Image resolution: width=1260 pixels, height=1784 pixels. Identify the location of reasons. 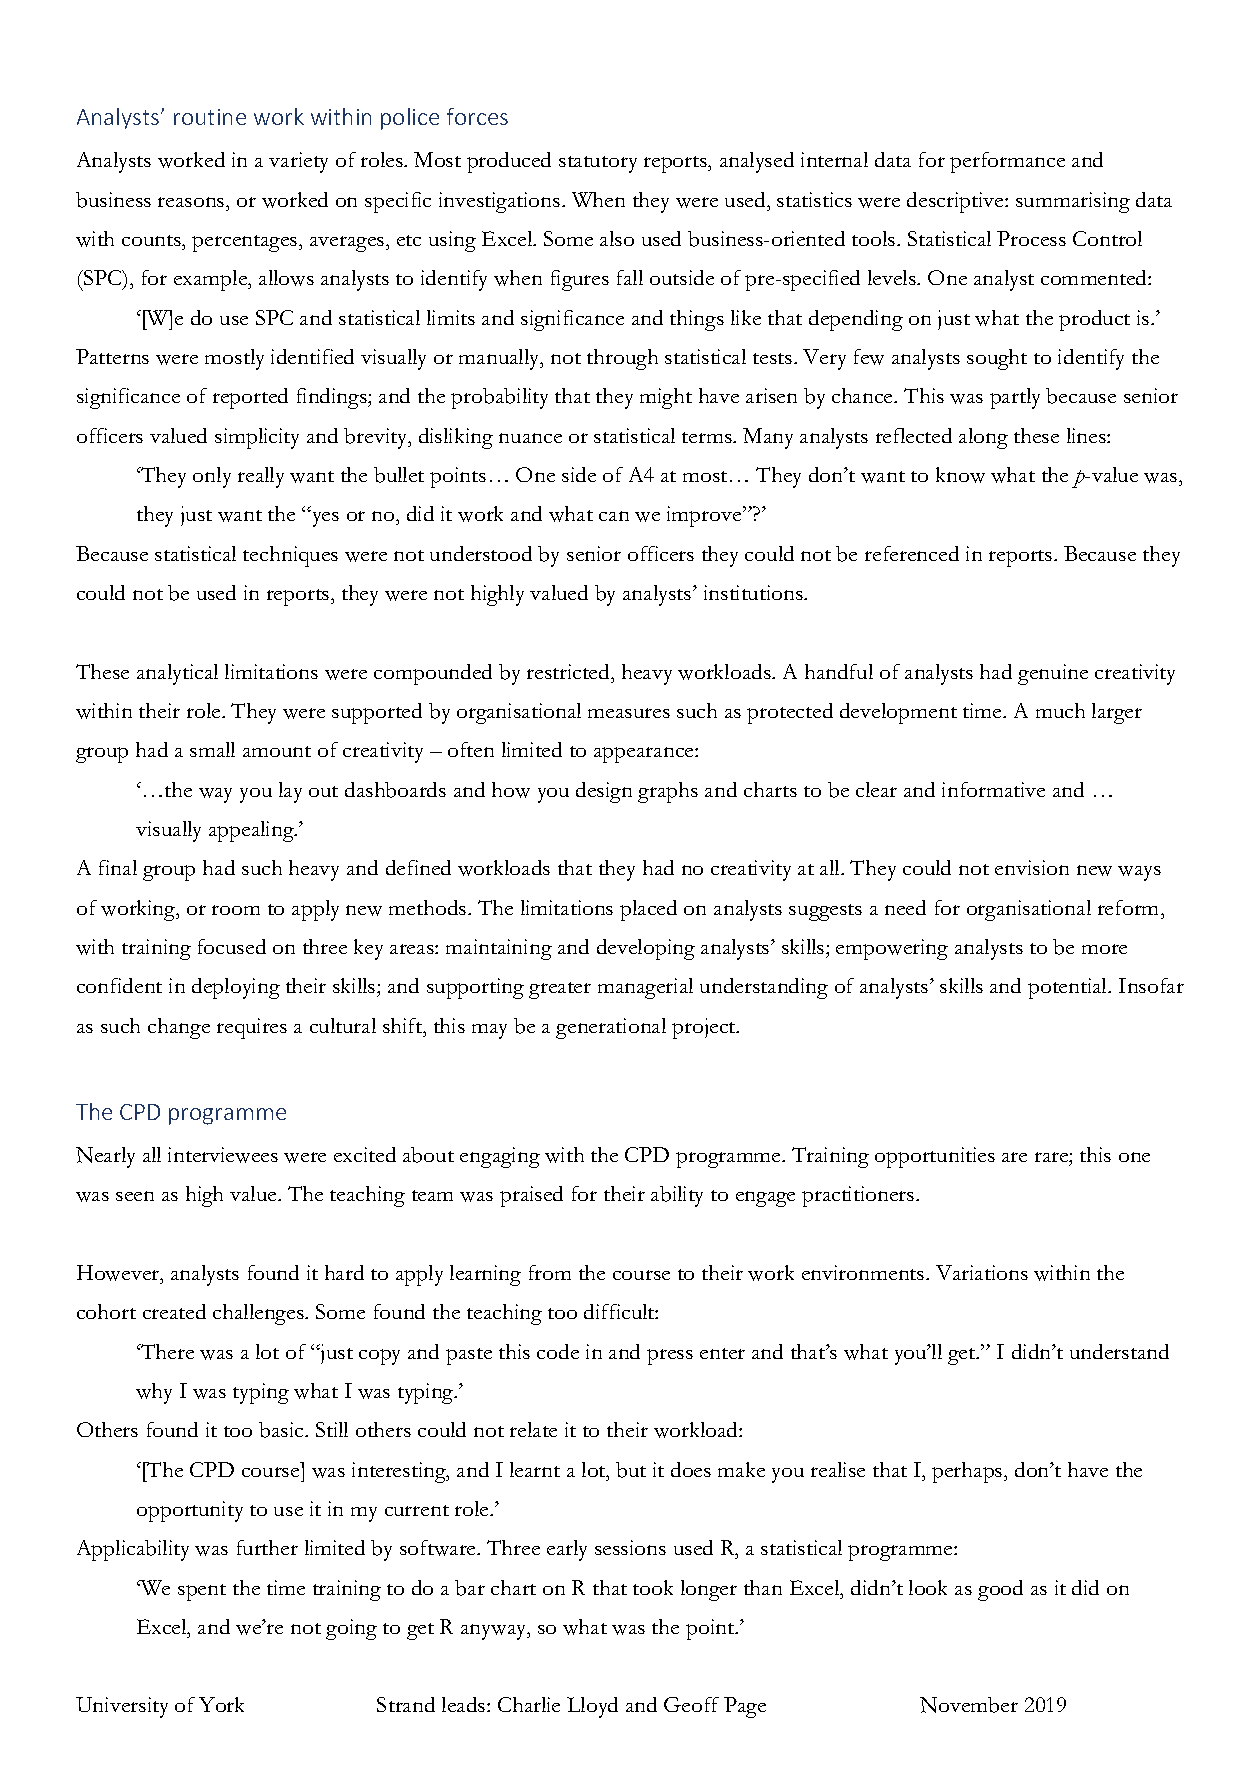
(192, 202).
